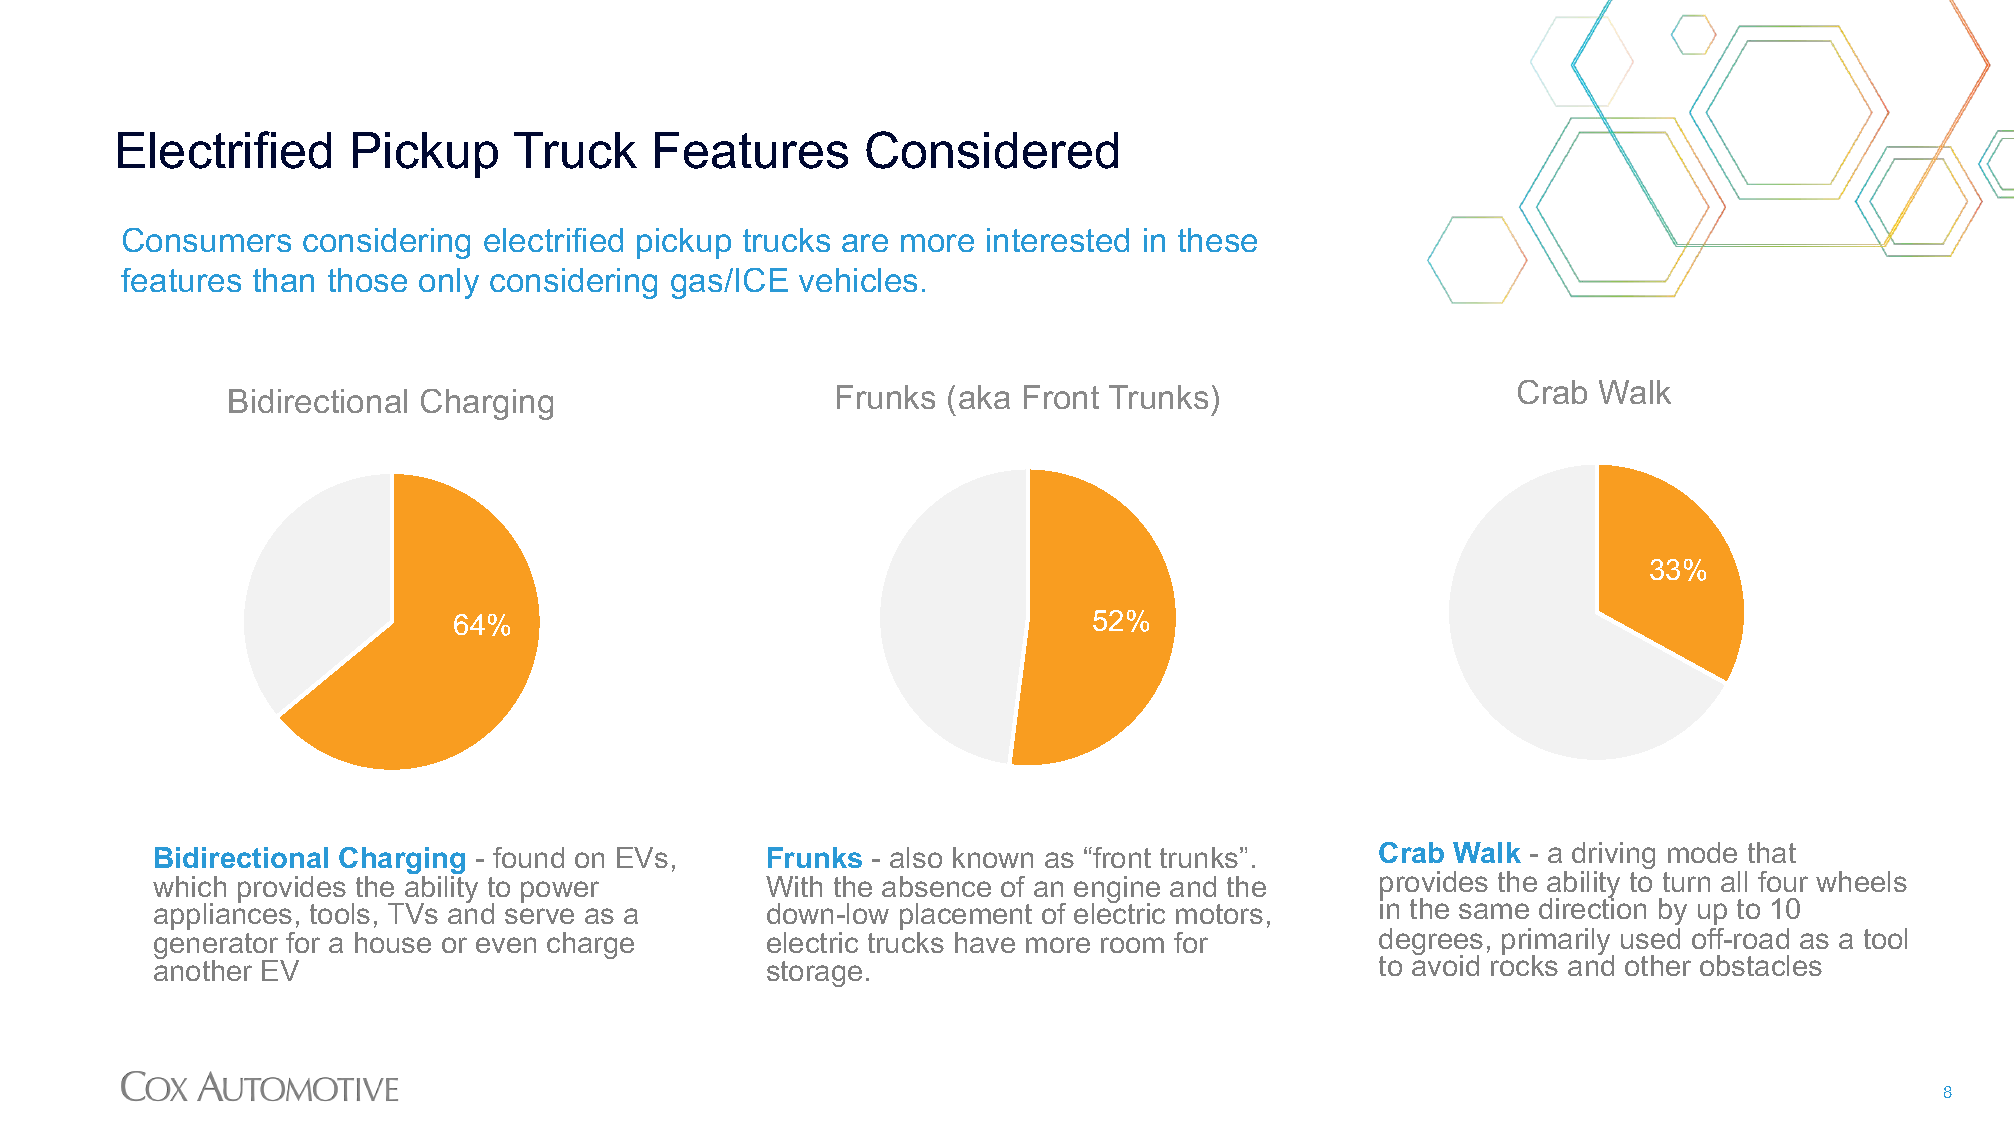  What do you see at coordinates (1058, 240) in the screenshot?
I see `interested` at bounding box center [1058, 240].
